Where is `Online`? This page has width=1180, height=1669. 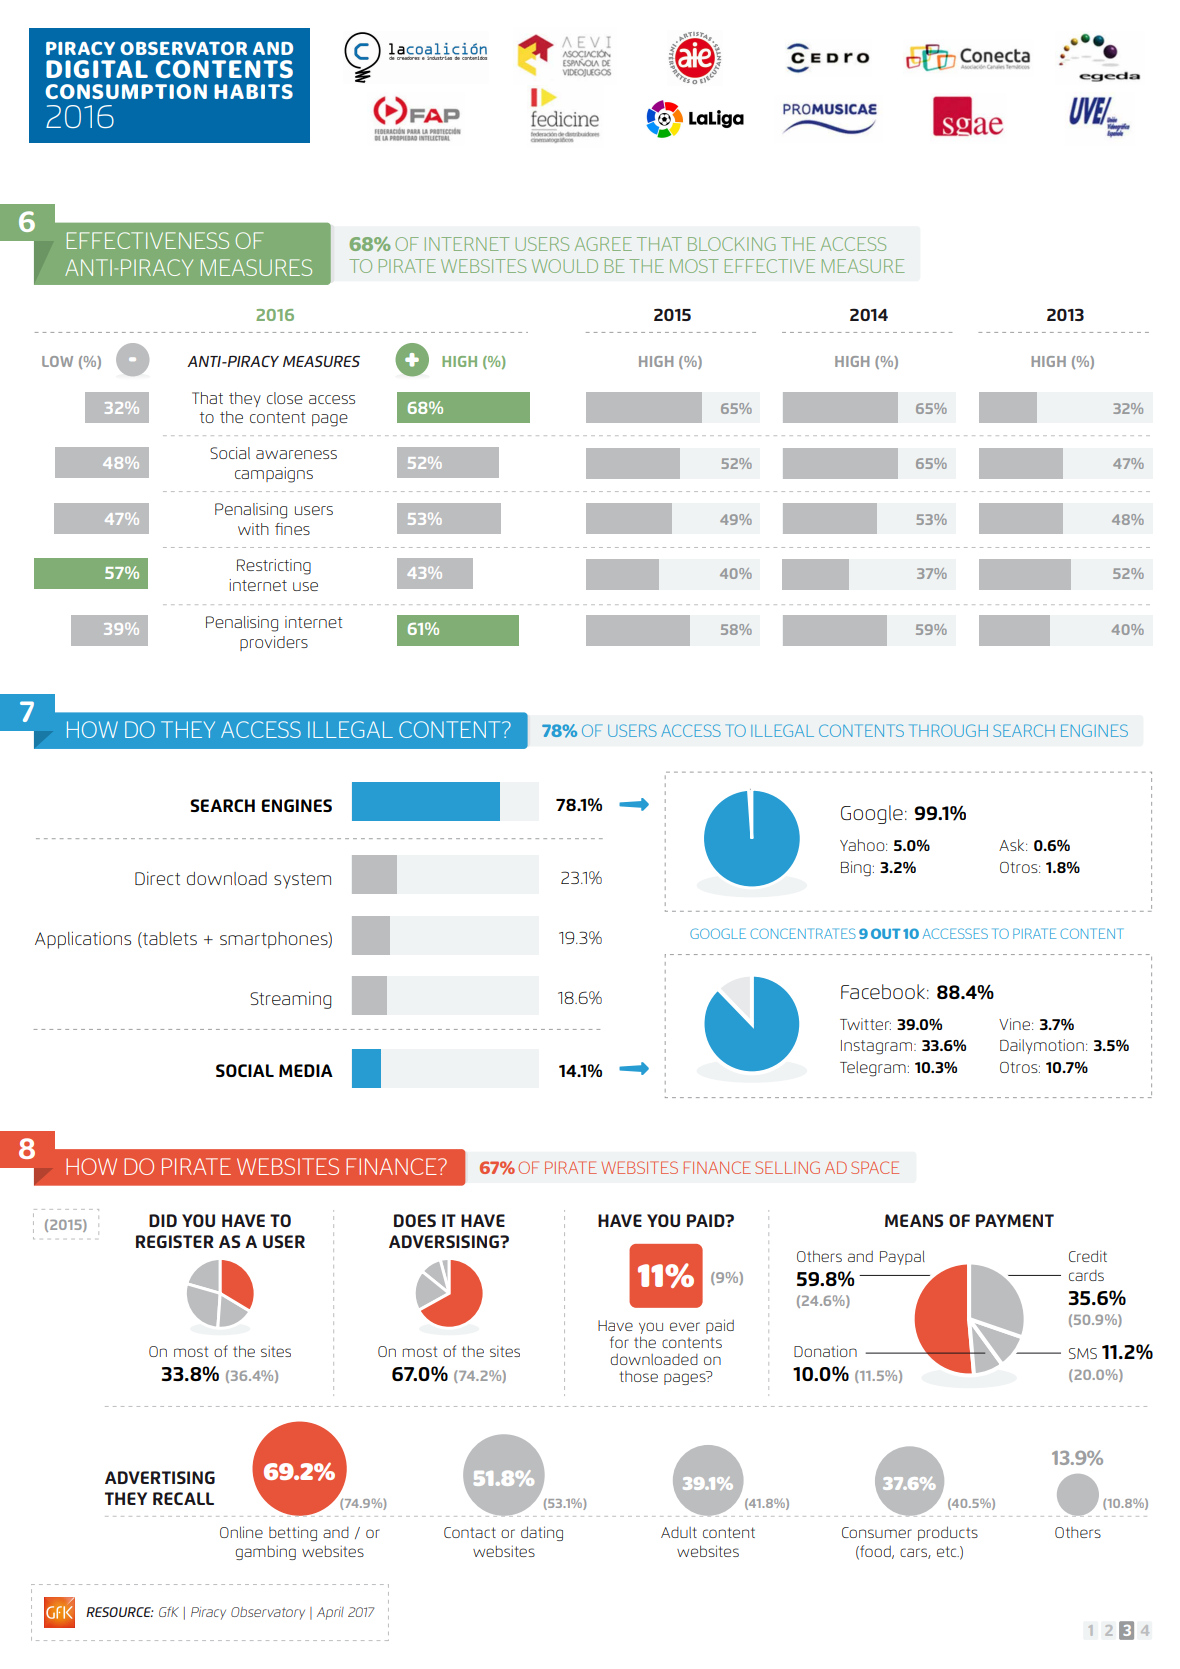 Online is located at coordinates (241, 1532).
